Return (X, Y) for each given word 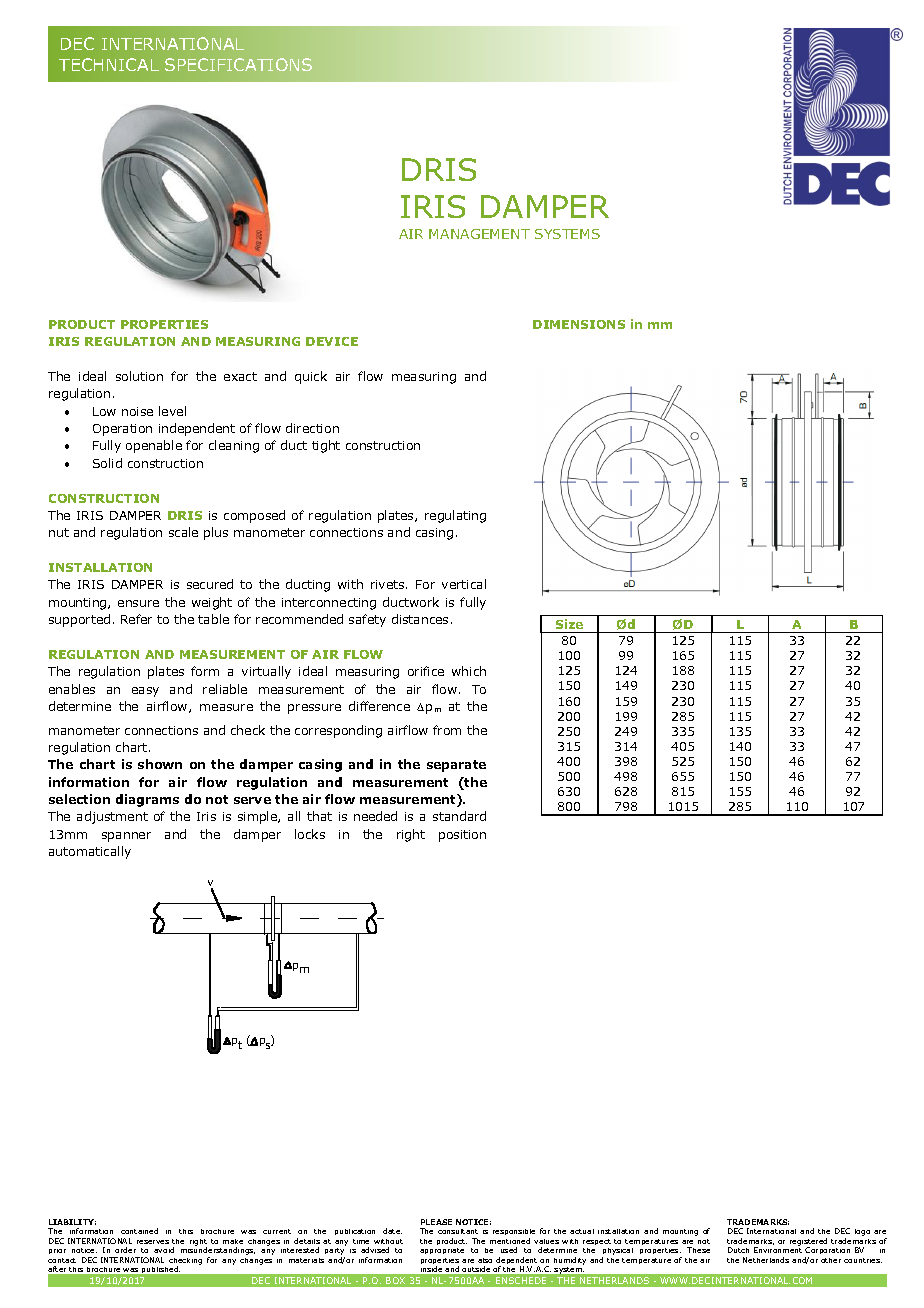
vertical (464, 584)
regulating (455, 516)
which (469, 671)
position (462, 836)
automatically (90, 852)
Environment (778, 1250)
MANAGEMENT (479, 234)
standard (459, 816)
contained (139, 1231)
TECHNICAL (109, 64)
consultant (458, 1231)
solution (139, 376)
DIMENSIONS (579, 324)
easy (145, 692)
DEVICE (332, 341)
